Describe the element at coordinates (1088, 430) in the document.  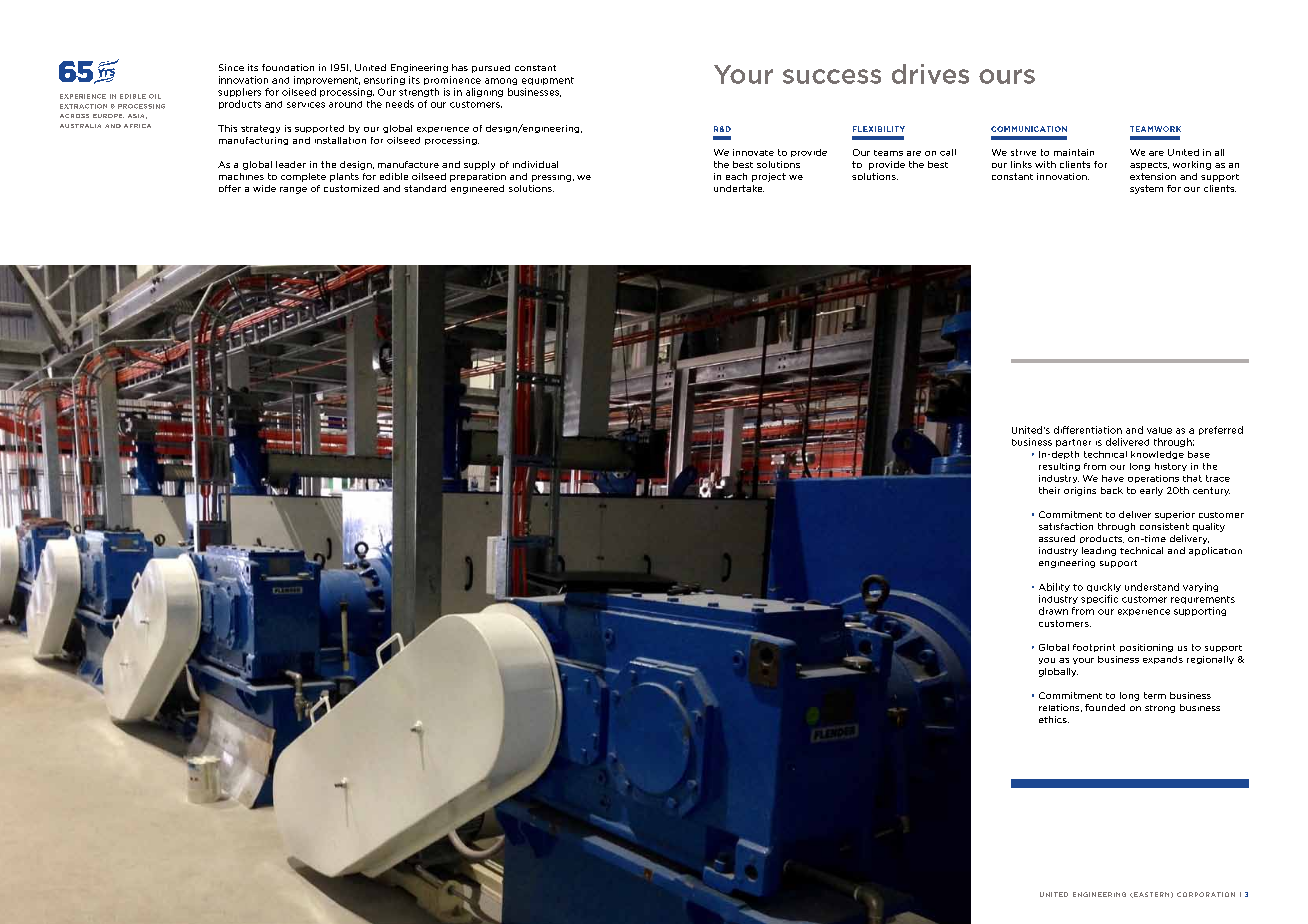
I see `differentiation` at that location.
